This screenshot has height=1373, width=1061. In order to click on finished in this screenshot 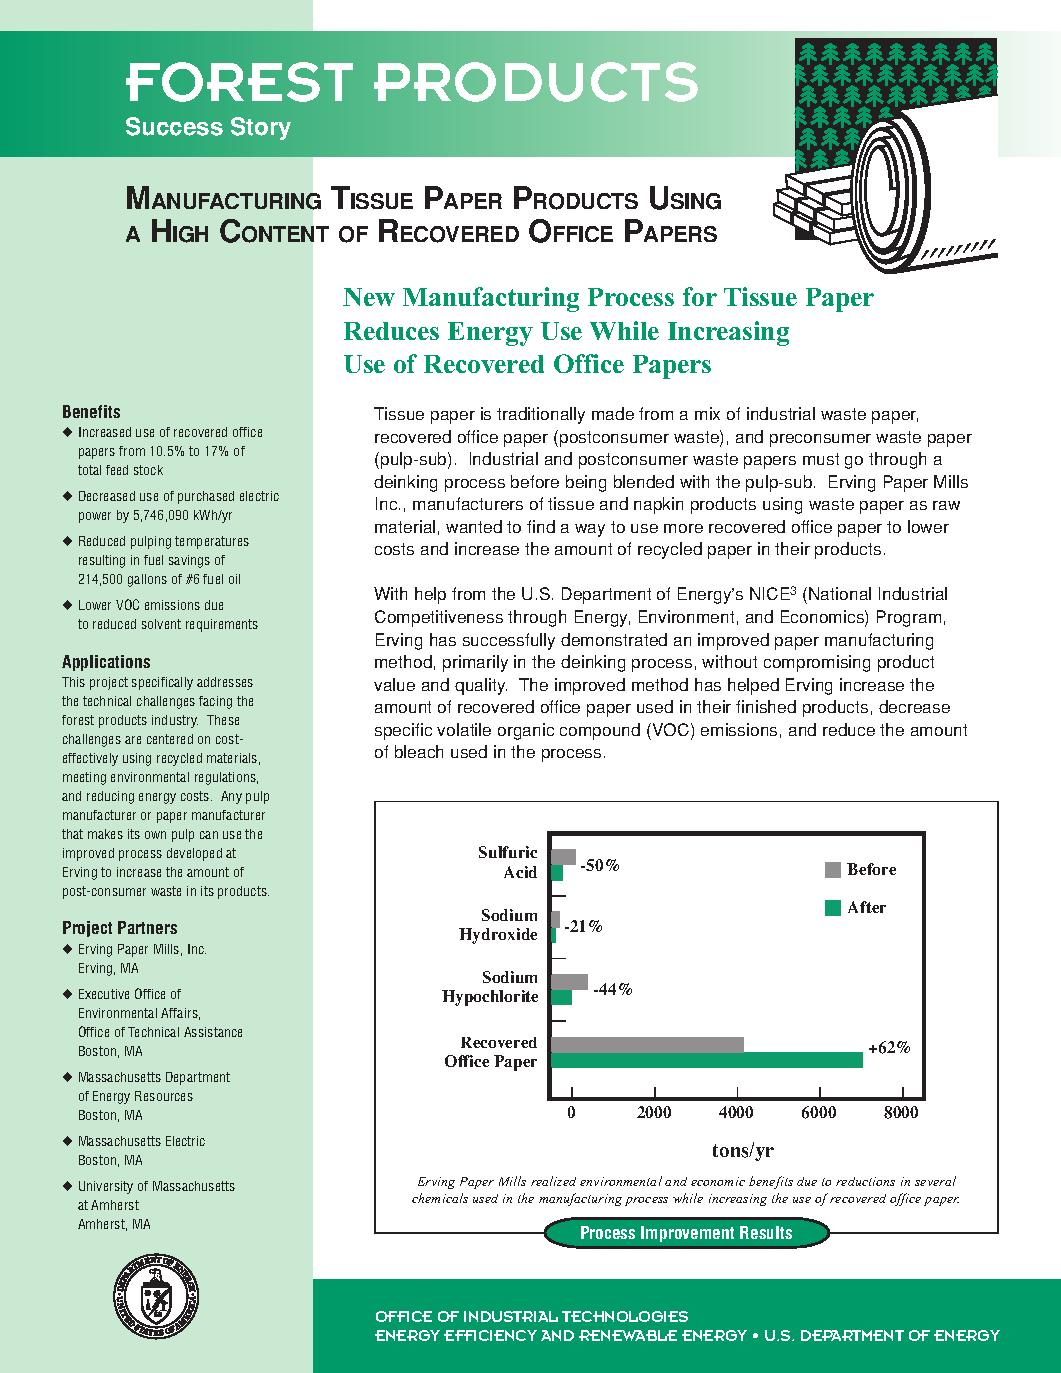, I will do `click(766, 706)`.
